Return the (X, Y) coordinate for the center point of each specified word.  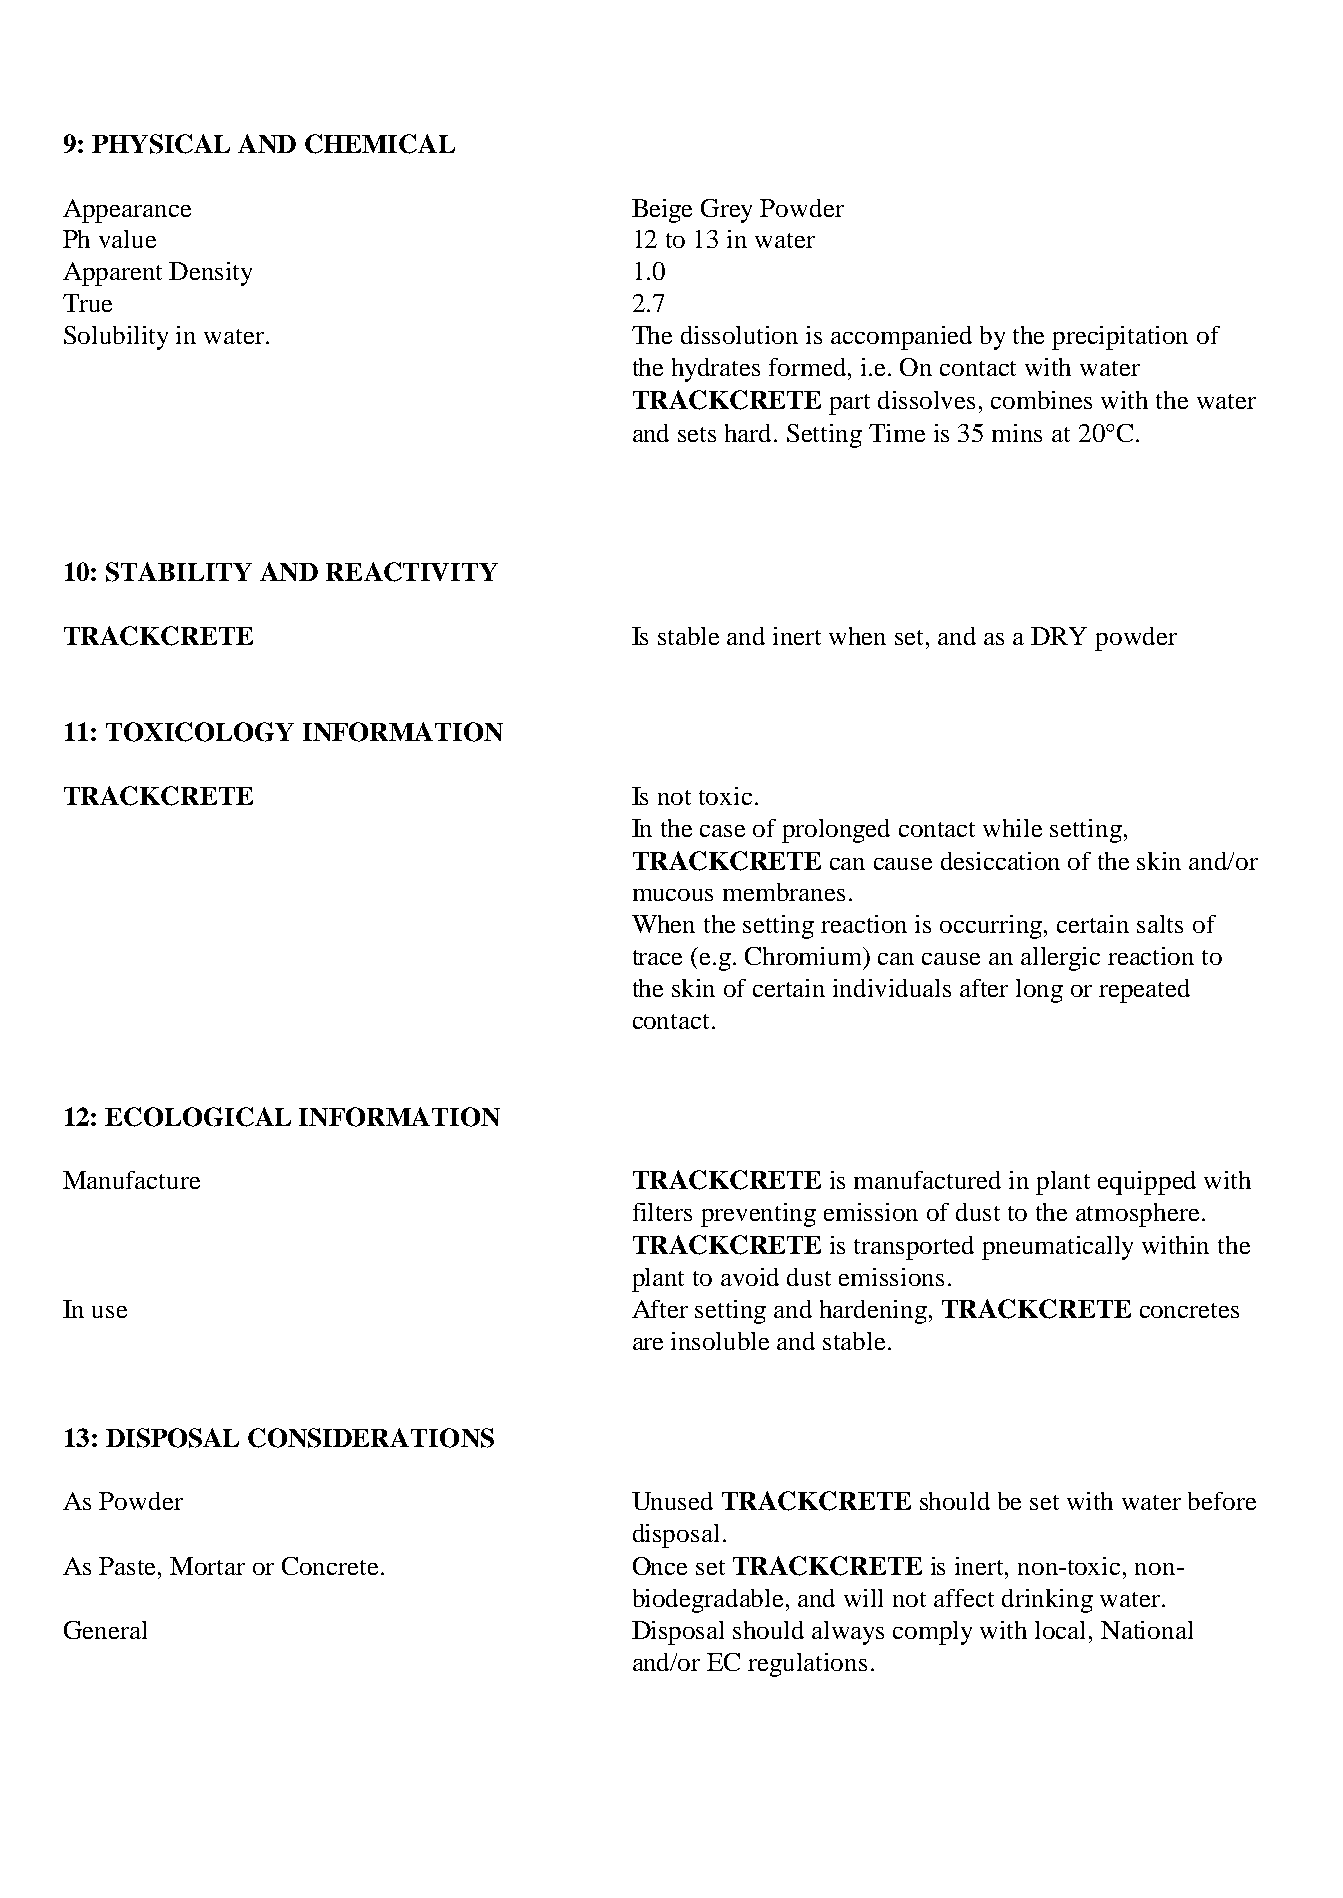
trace (657, 957)
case (722, 831)
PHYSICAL (161, 144)
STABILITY (179, 572)
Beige (662, 211)
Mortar (207, 1566)
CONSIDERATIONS (371, 1438)
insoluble (720, 1341)
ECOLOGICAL (198, 1117)
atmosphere (1137, 1215)
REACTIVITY (412, 572)
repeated (1144, 991)
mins (1017, 433)
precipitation (1120, 338)
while (1012, 828)
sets (697, 434)
